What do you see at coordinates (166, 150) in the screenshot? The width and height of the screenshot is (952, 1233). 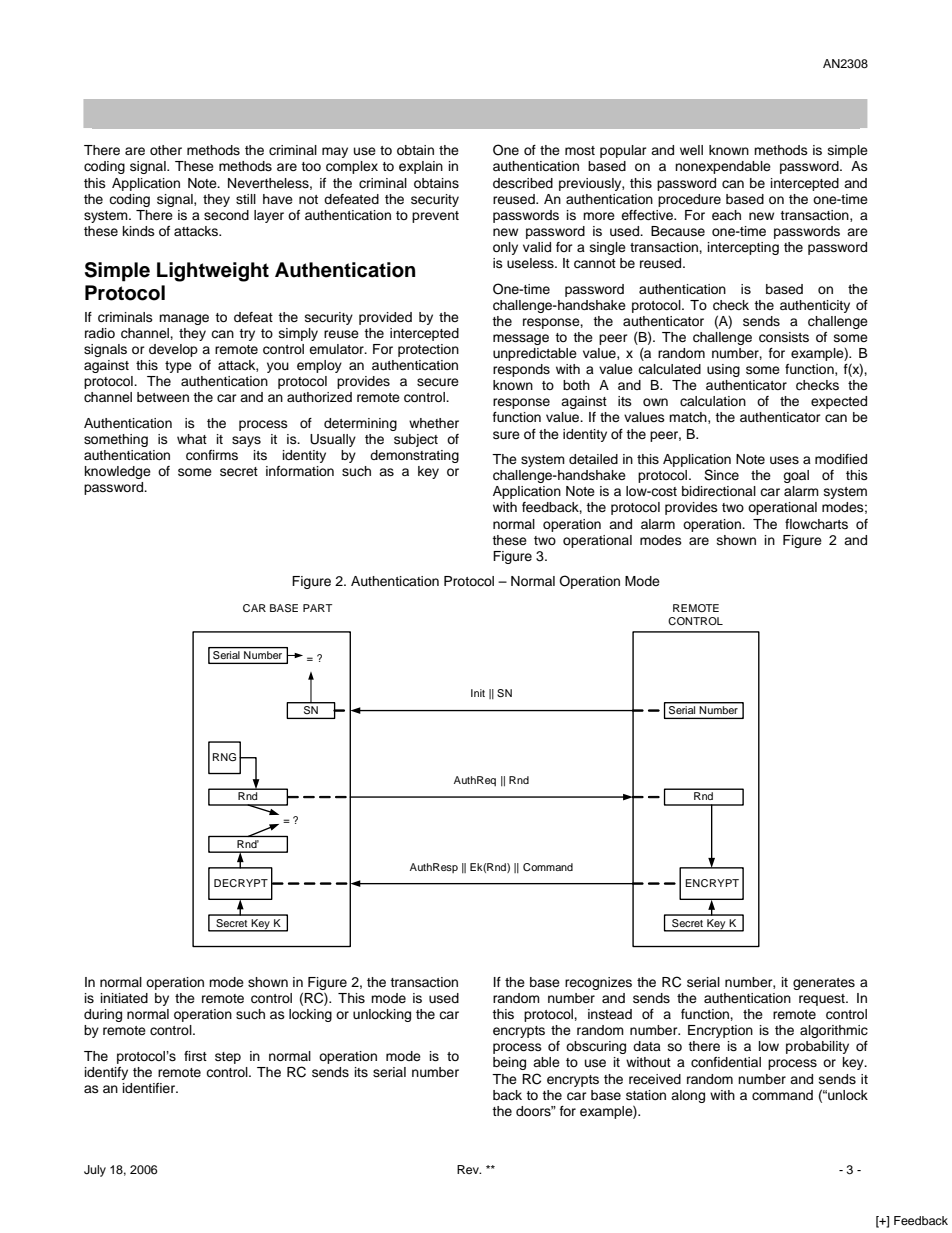 I see `other` at bounding box center [166, 150].
